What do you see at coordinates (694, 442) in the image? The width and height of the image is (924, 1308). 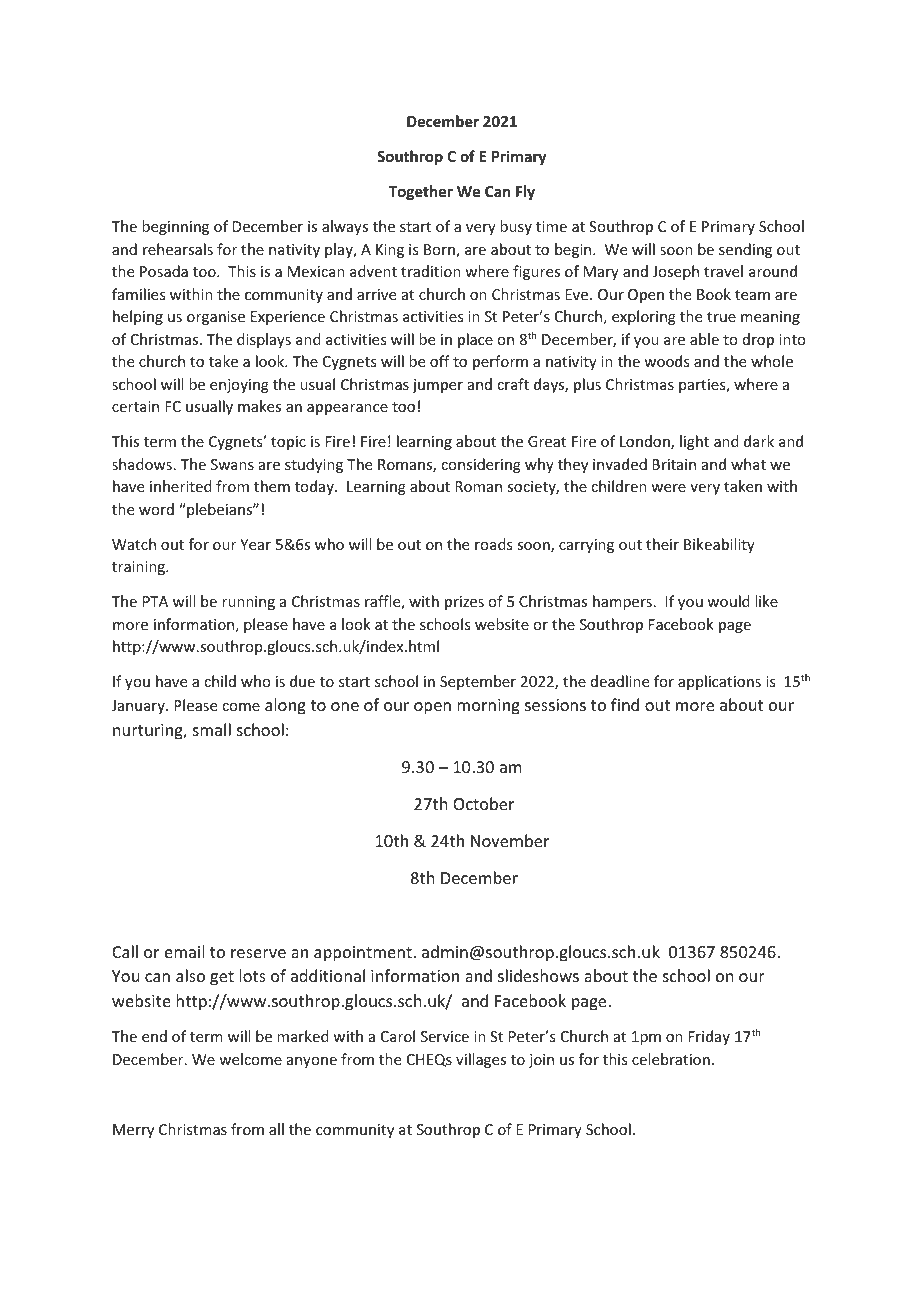 I see `light` at bounding box center [694, 442].
